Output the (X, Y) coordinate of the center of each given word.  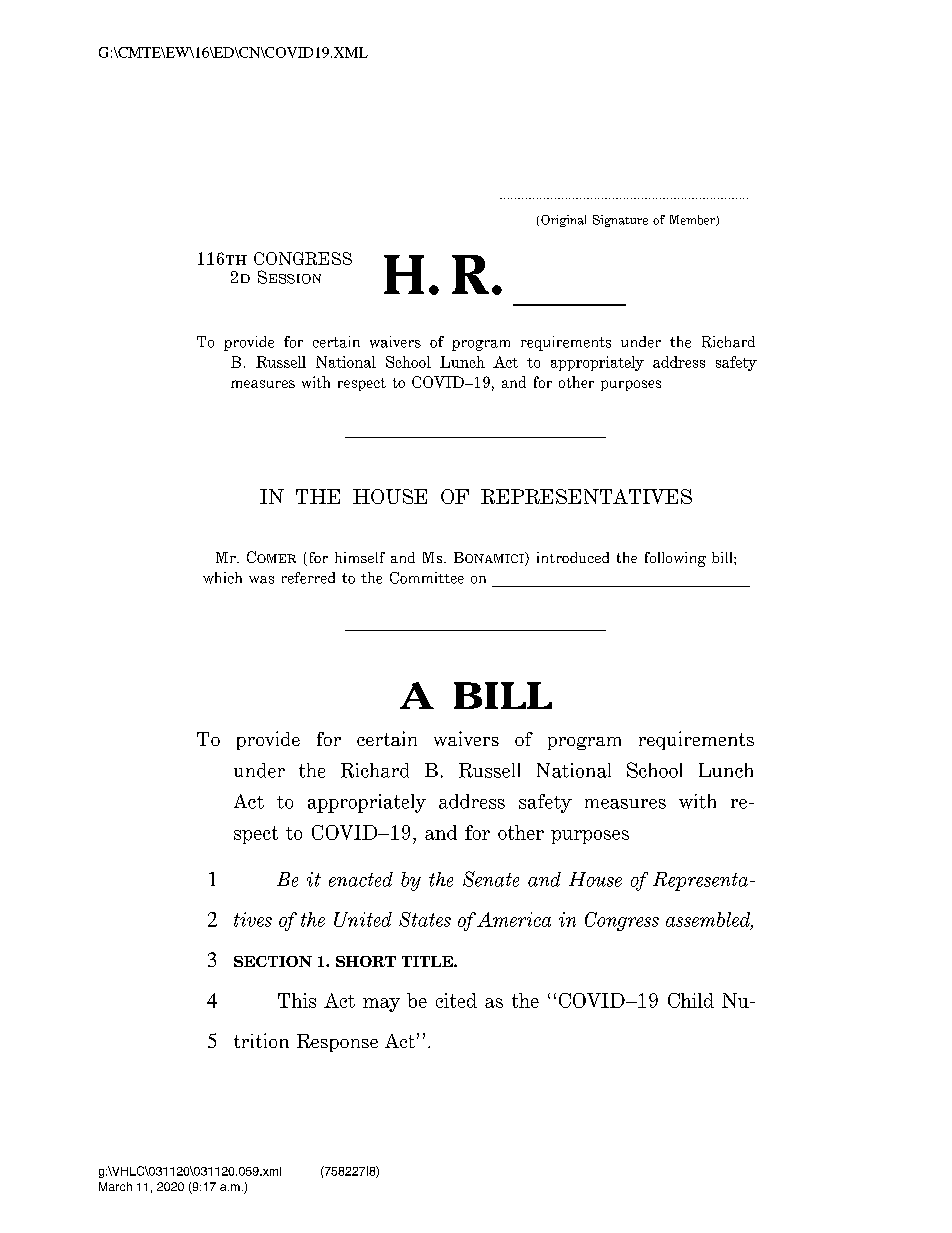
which (222, 578)
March (115, 1186)
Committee (427, 578)
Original (563, 221)
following (675, 559)
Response (337, 1043)
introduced (573, 557)
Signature (620, 221)
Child (691, 1000)
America (514, 919)
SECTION (273, 961)
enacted (361, 879)
